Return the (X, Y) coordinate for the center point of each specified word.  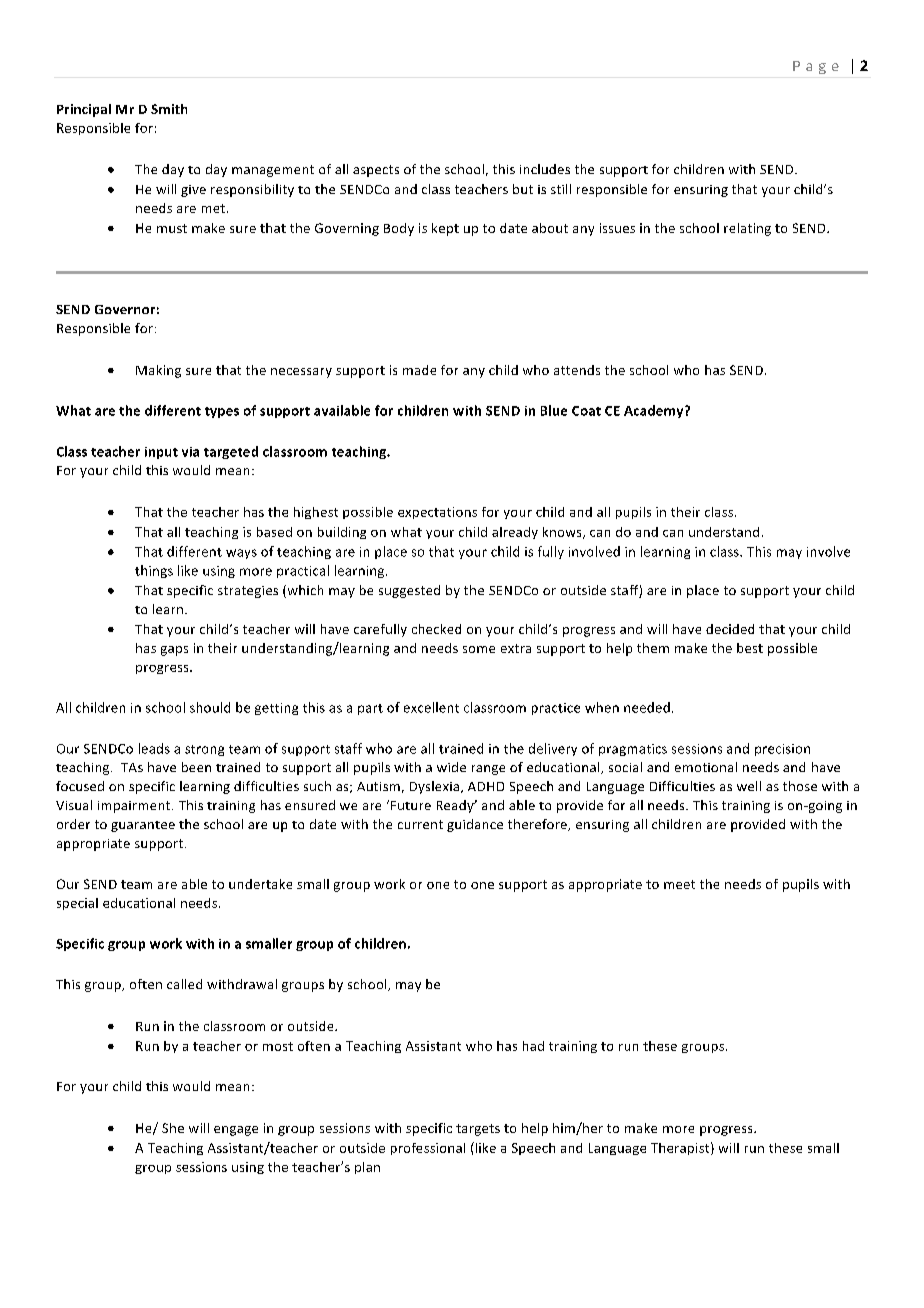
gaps (174, 651)
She (173, 1128)
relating (747, 229)
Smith (169, 109)
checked (436, 629)
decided (730, 629)
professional (428, 1149)
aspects (376, 171)
